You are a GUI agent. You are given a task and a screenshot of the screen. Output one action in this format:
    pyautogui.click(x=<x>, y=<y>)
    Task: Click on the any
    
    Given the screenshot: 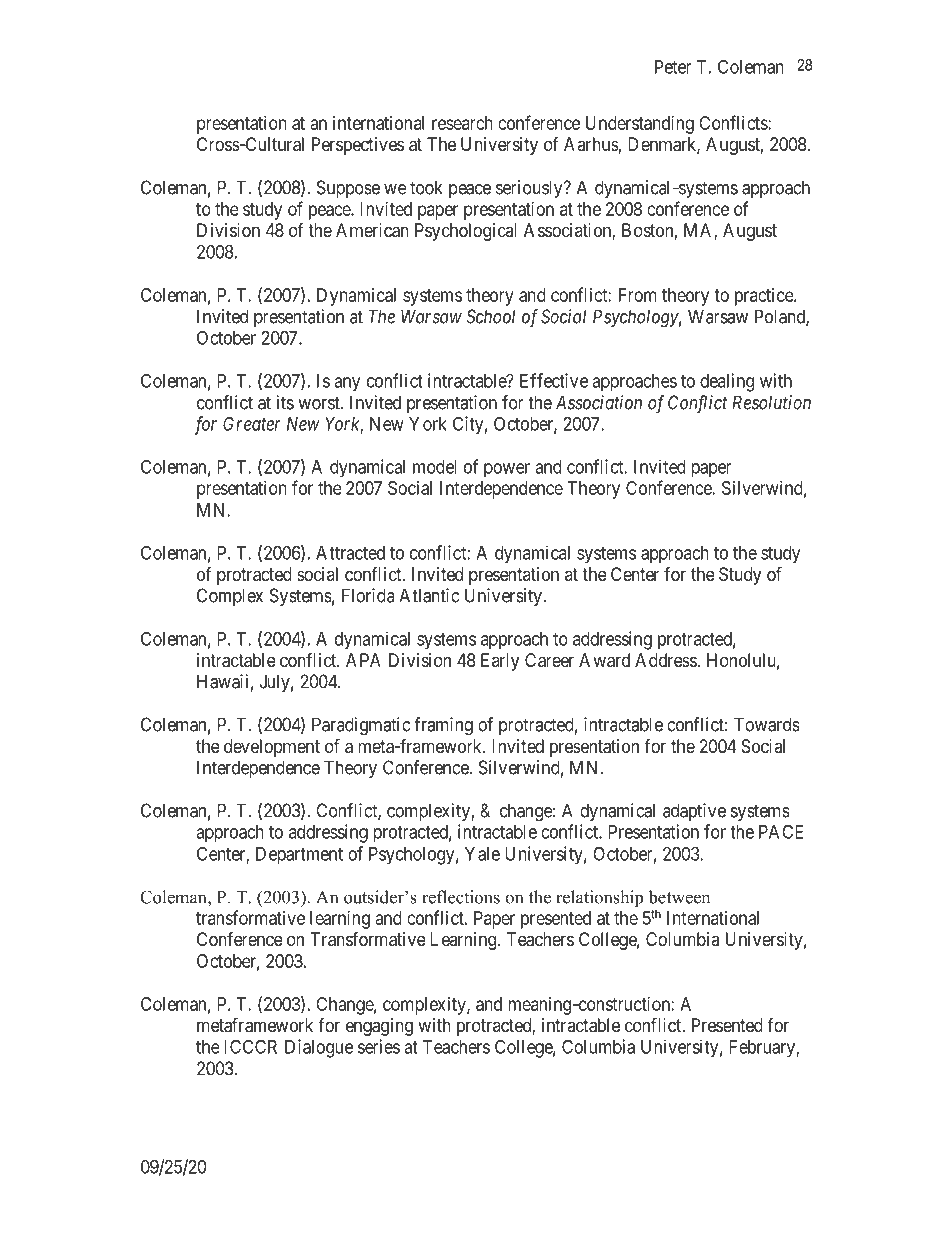 What is the action you would take?
    pyautogui.click(x=347, y=384)
